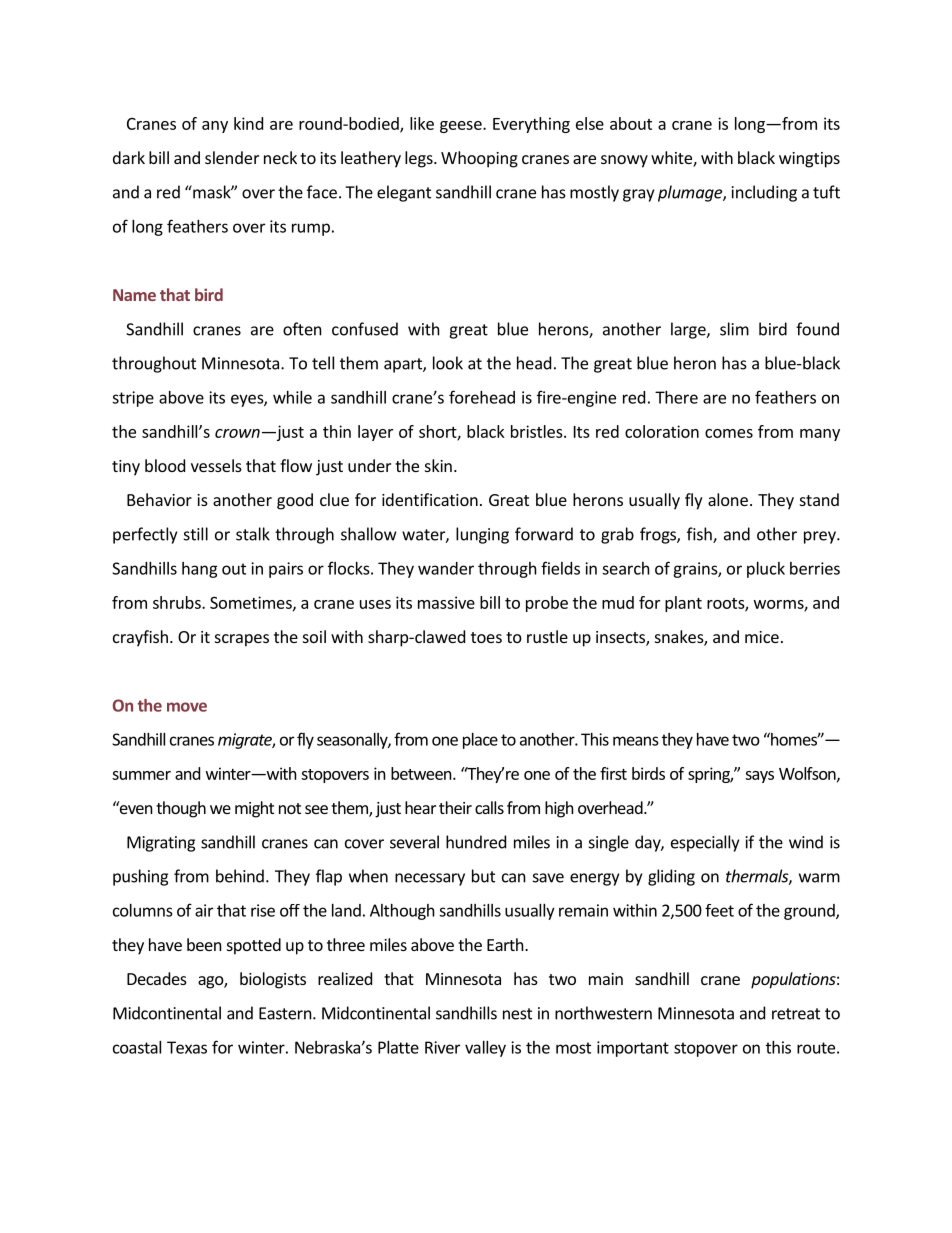 This image has width=952, height=1233. Describe the element at coordinates (448, 363) in the image. I see `look` at that location.
